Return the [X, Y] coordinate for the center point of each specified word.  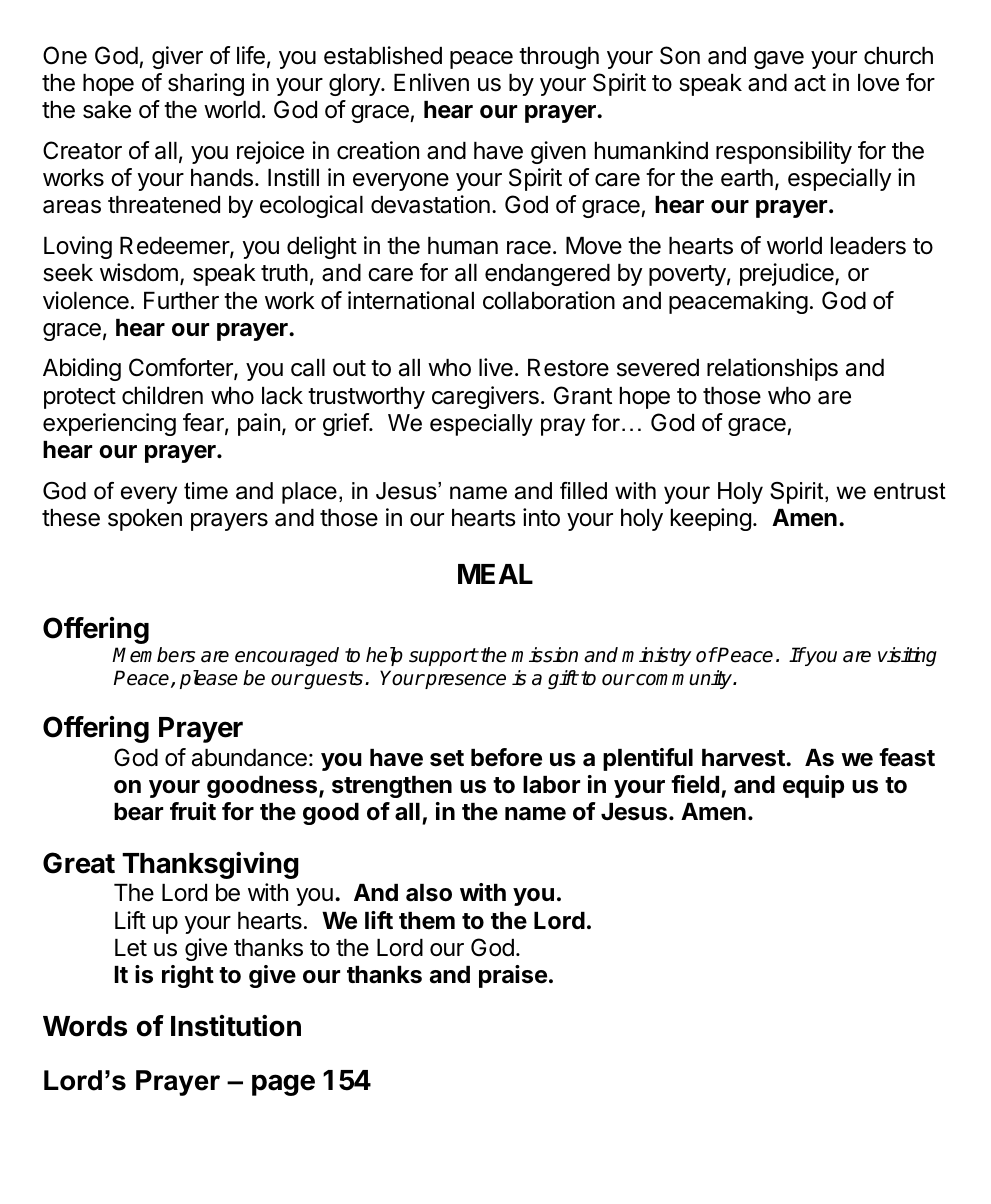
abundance [249, 758]
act [810, 83]
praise [513, 976]
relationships [772, 369]
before [506, 757]
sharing [206, 84]
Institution [236, 1026]
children [162, 395]
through [559, 58]
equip [813, 786]
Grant [583, 395]
